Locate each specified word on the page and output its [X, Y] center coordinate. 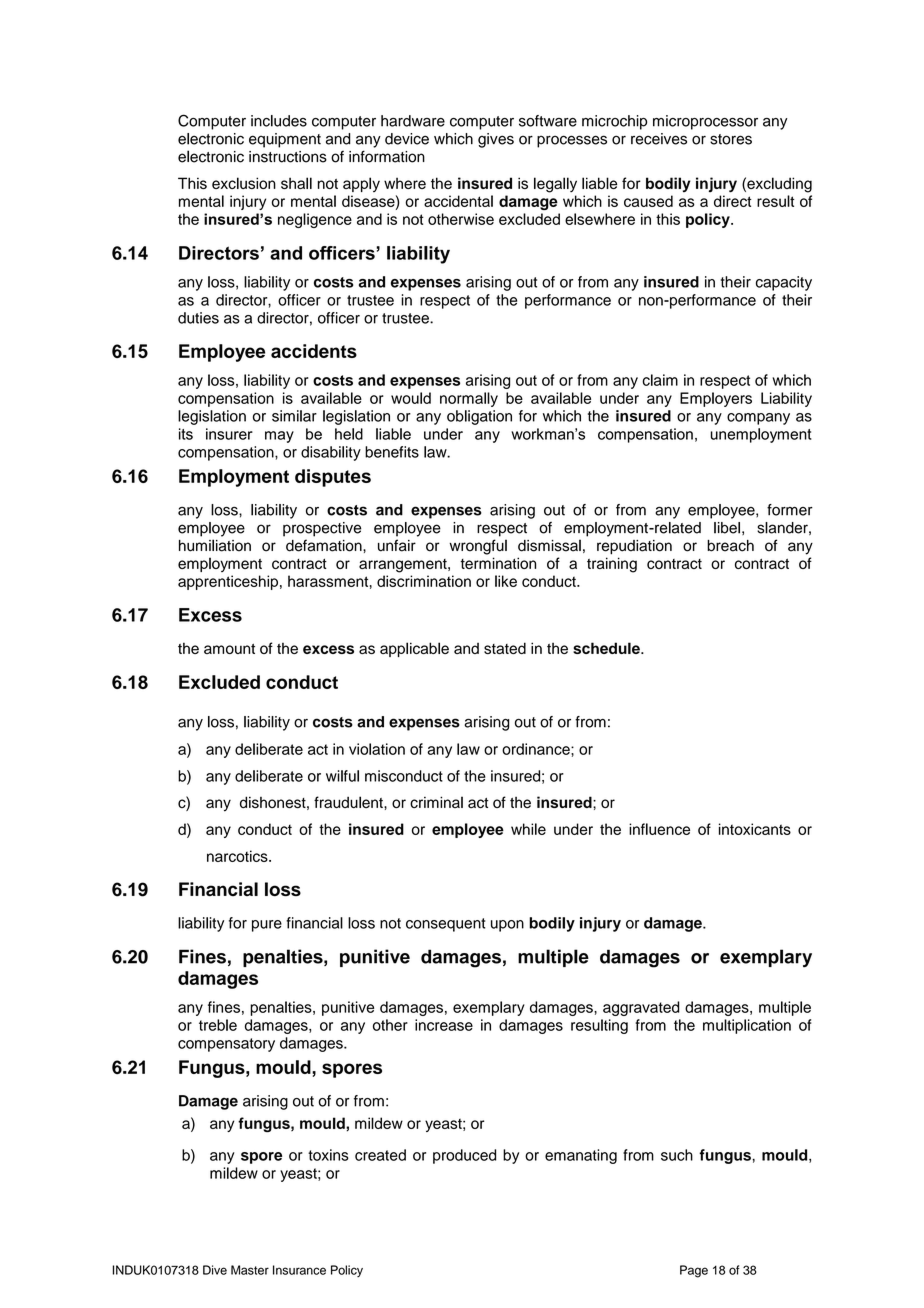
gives [496, 140]
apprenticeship [228, 582]
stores [731, 139]
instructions [288, 157]
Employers [716, 399]
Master [250, 1270]
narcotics [238, 856]
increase [444, 1025]
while [528, 829]
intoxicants [755, 829]
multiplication [747, 1026]
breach [730, 546]
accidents [314, 351]
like [506, 581]
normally [469, 399]
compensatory [226, 1045]
